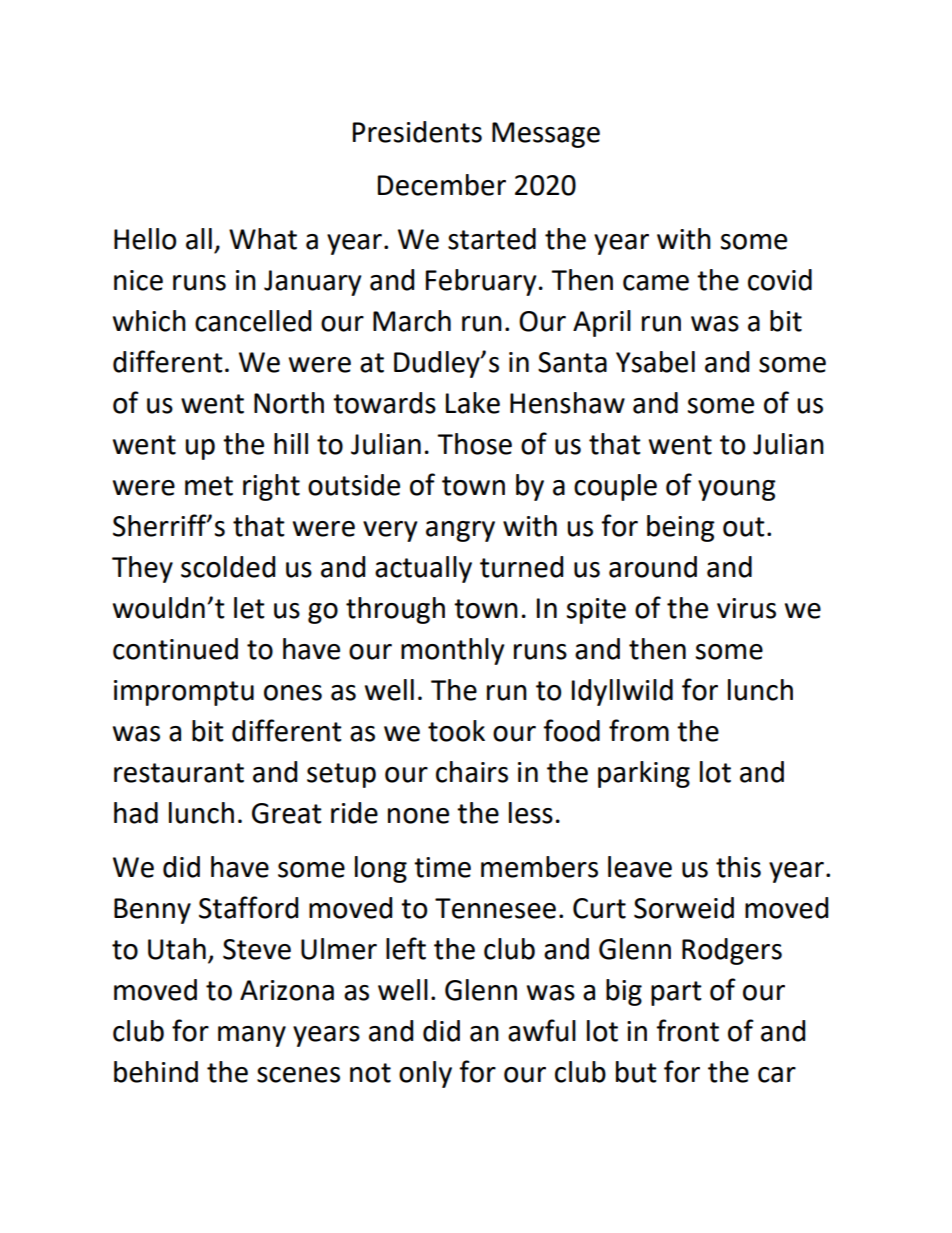 The height and width of the image is (1233, 952). I want to click on actually, so click(423, 569).
